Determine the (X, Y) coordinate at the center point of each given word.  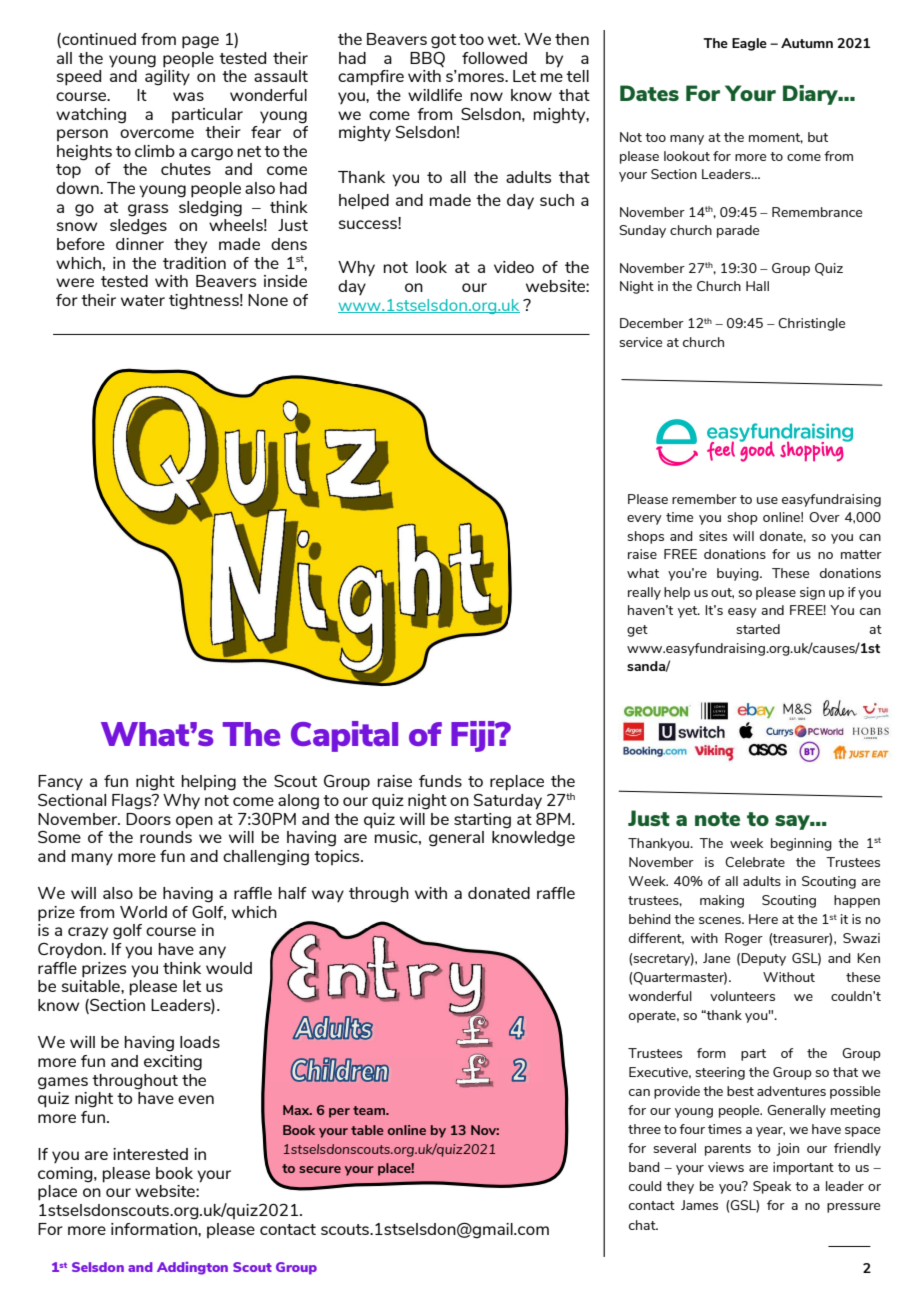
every (644, 520)
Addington (192, 1268)
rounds (166, 835)
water (143, 300)
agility (167, 76)
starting (482, 821)
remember (704, 499)
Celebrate (755, 862)
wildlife (435, 95)
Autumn (807, 43)
